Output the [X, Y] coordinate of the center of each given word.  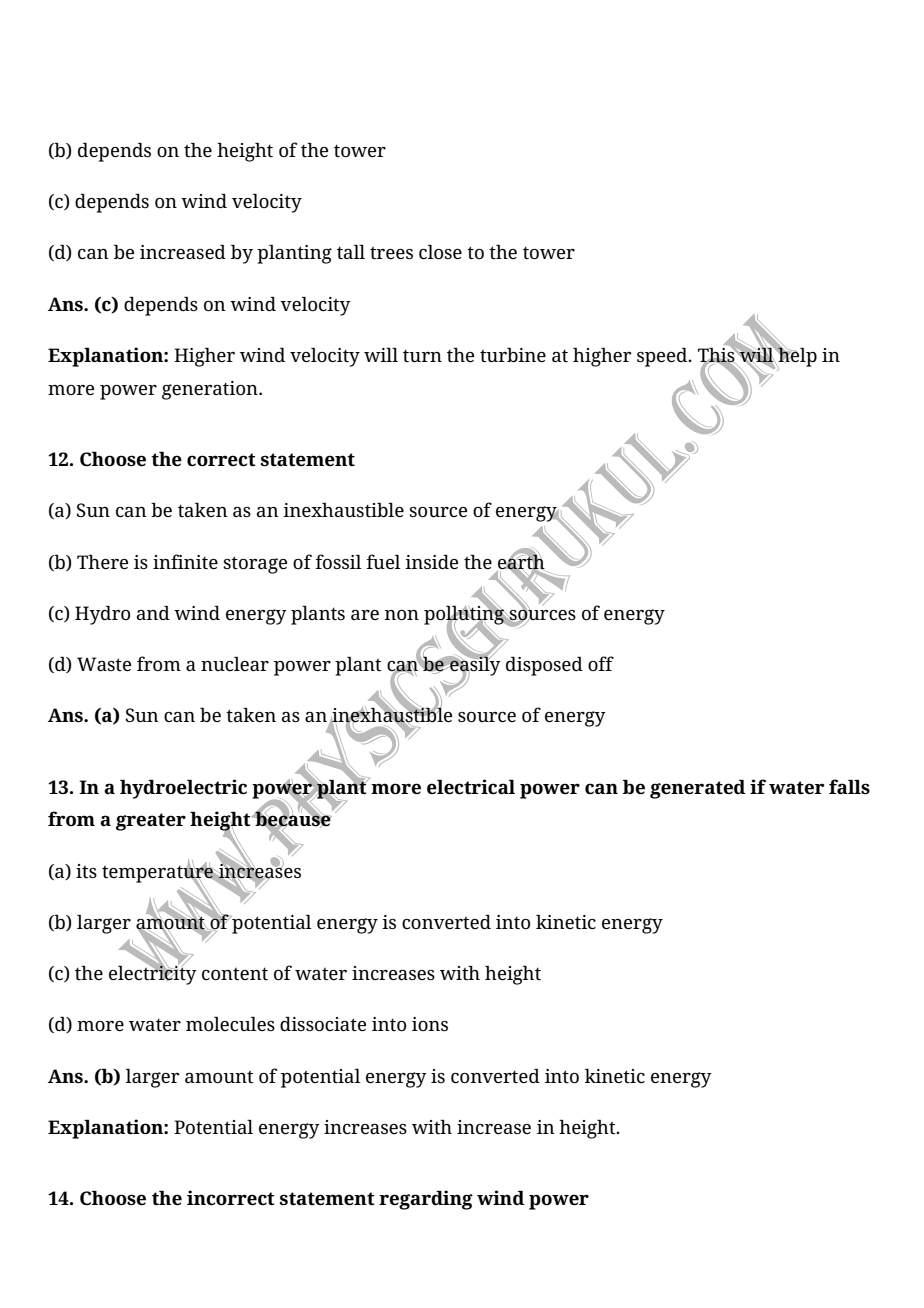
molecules [230, 1024]
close [440, 252]
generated [698, 789]
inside [431, 562]
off [601, 663]
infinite [185, 561]
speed [663, 357]
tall [351, 252]
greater [151, 822]
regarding [426, 1200]
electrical [471, 787]
